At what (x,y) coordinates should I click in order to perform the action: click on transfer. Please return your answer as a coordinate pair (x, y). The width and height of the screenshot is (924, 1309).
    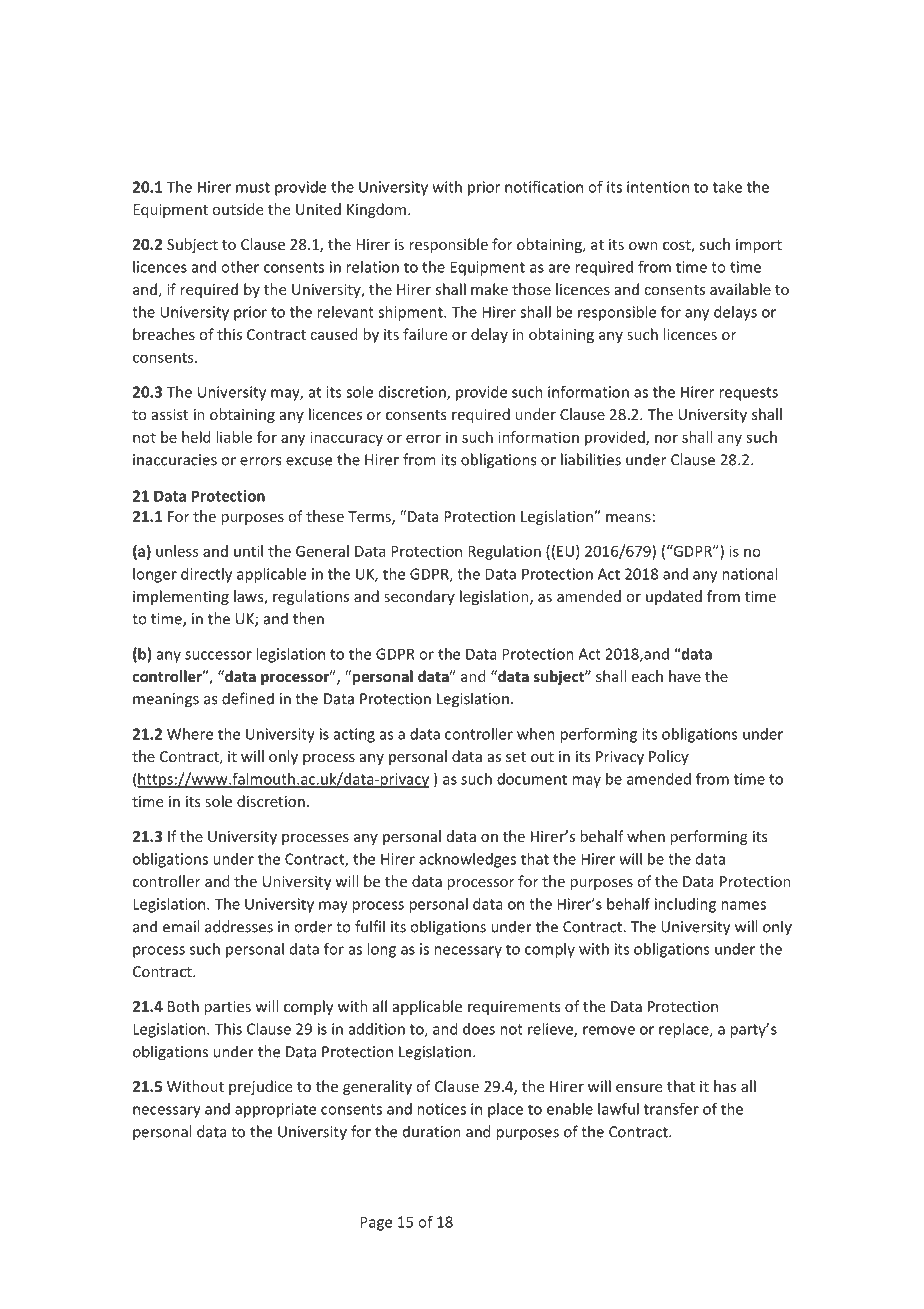
    Looking at the image, I should click on (671, 1109).
